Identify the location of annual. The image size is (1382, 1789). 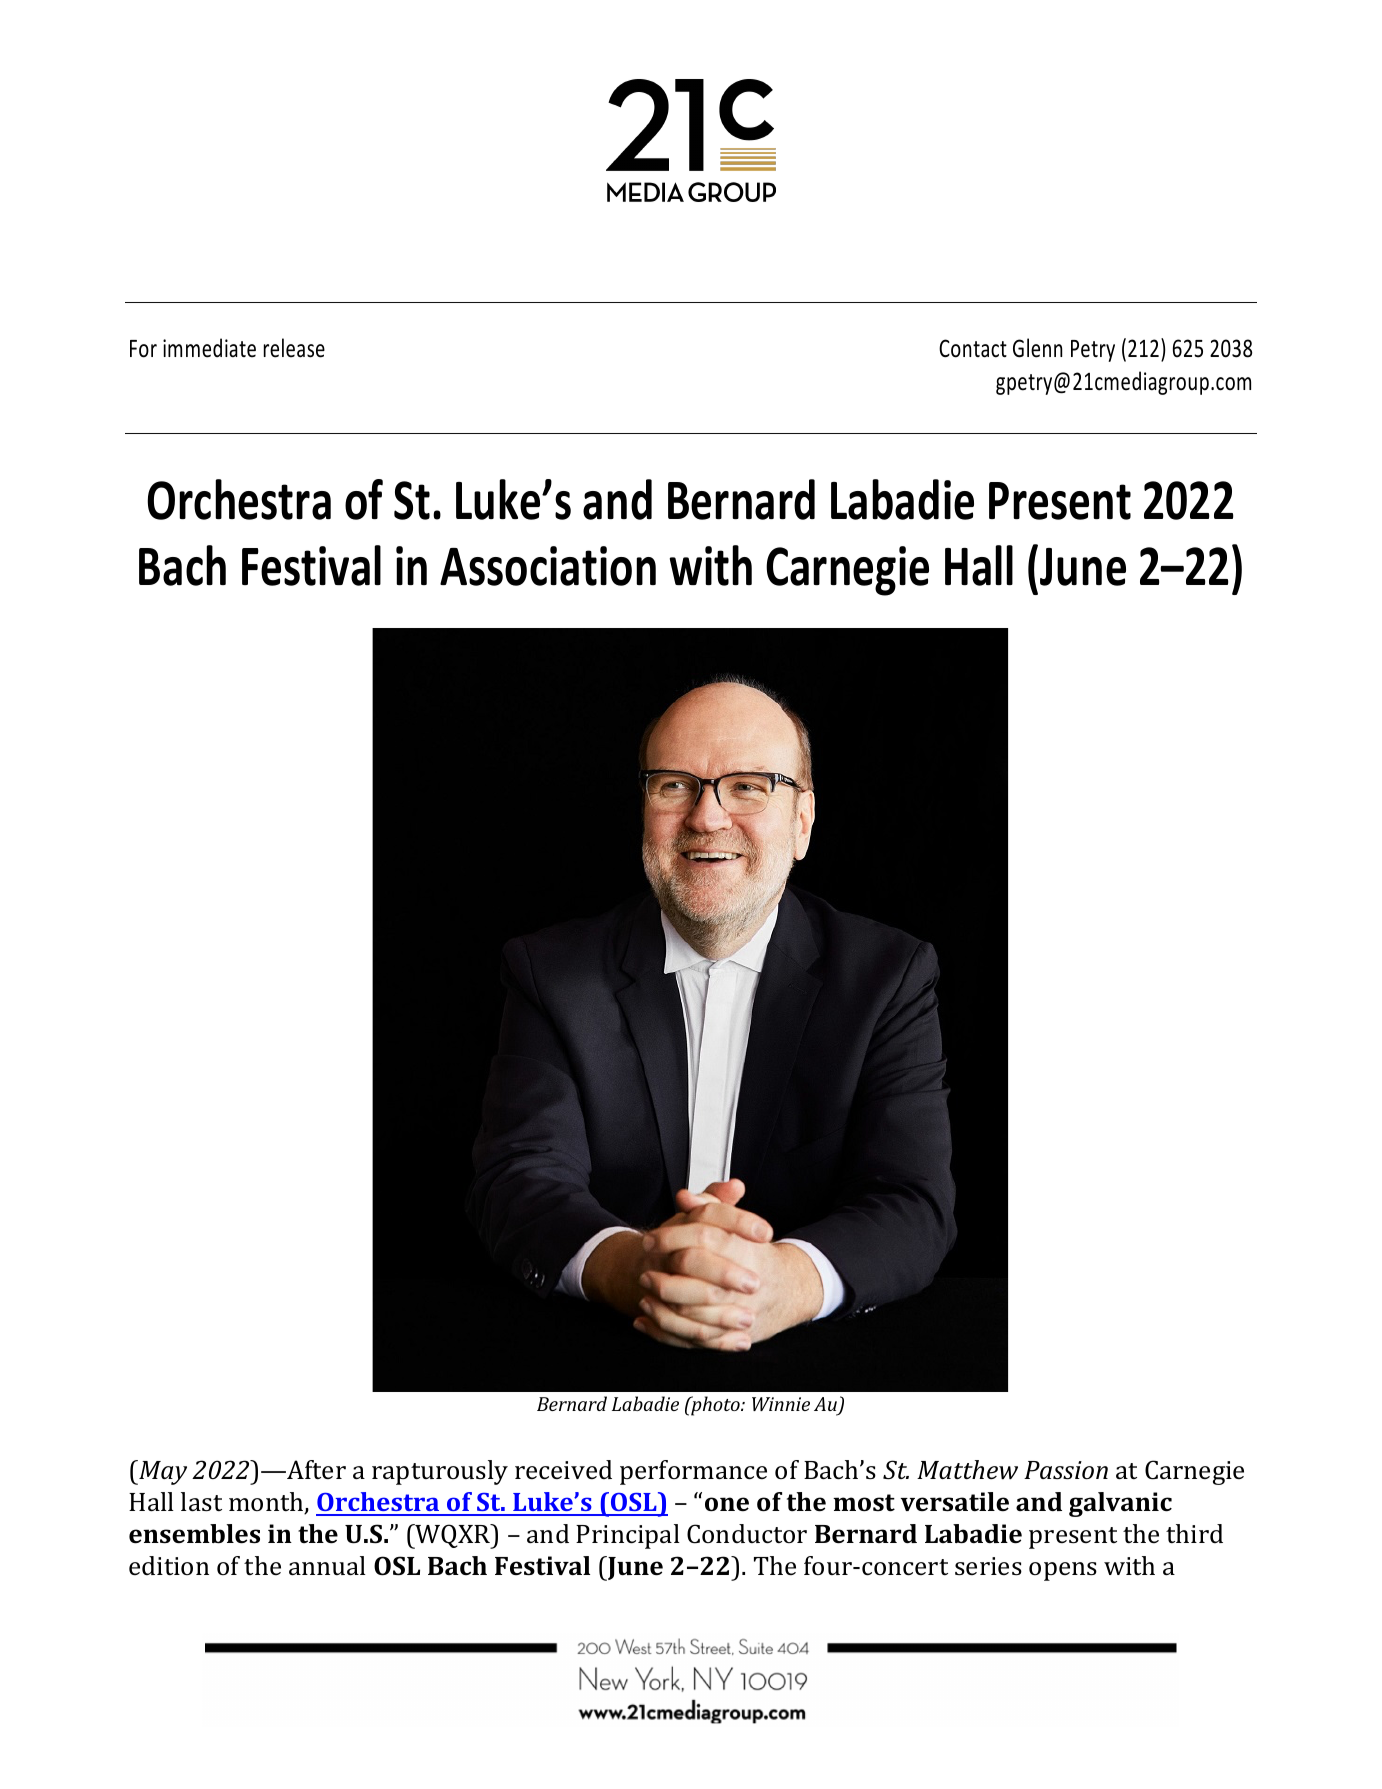
(327, 1566).
